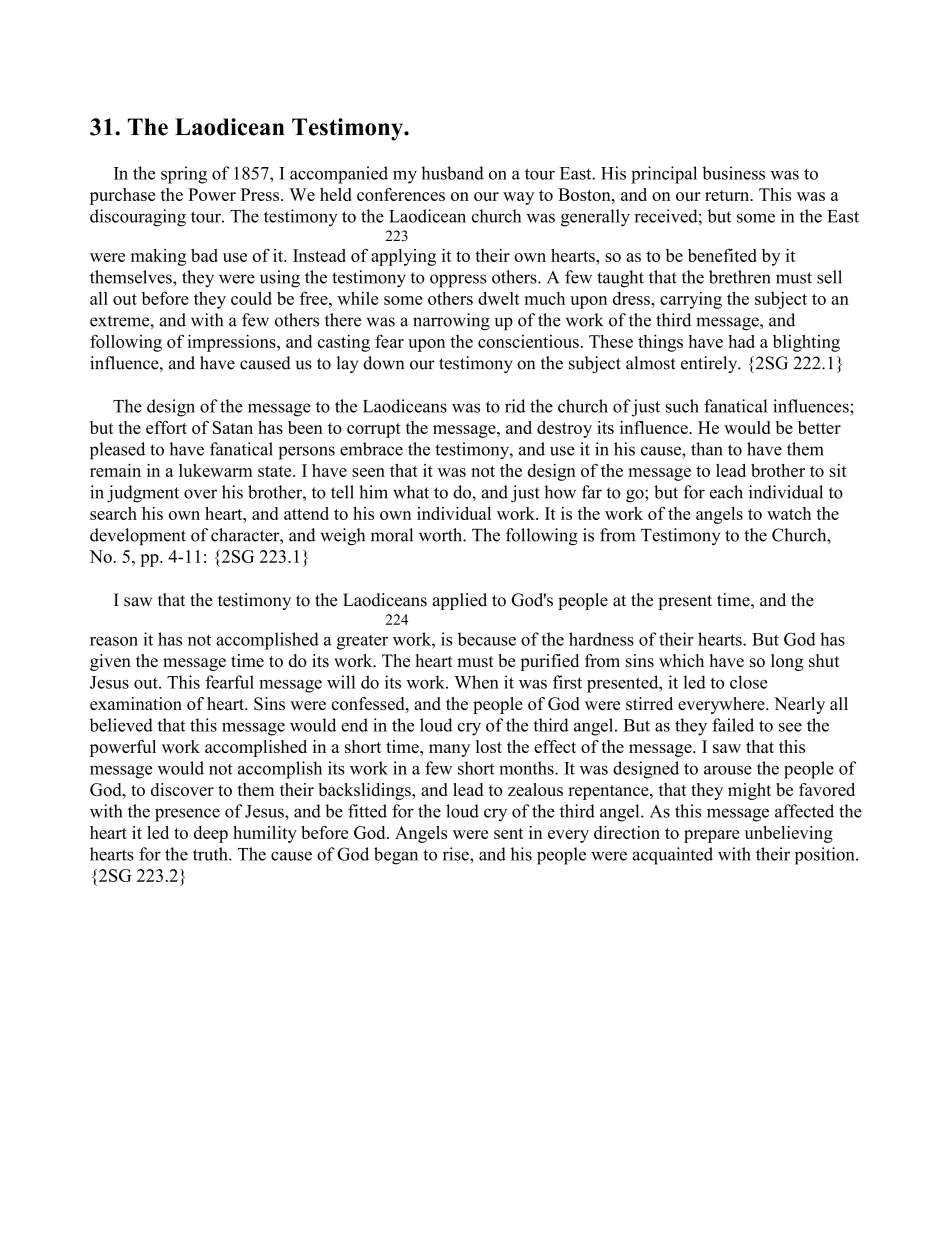 This document has height=1233, width=952. I want to click on spring, so click(184, 175).
